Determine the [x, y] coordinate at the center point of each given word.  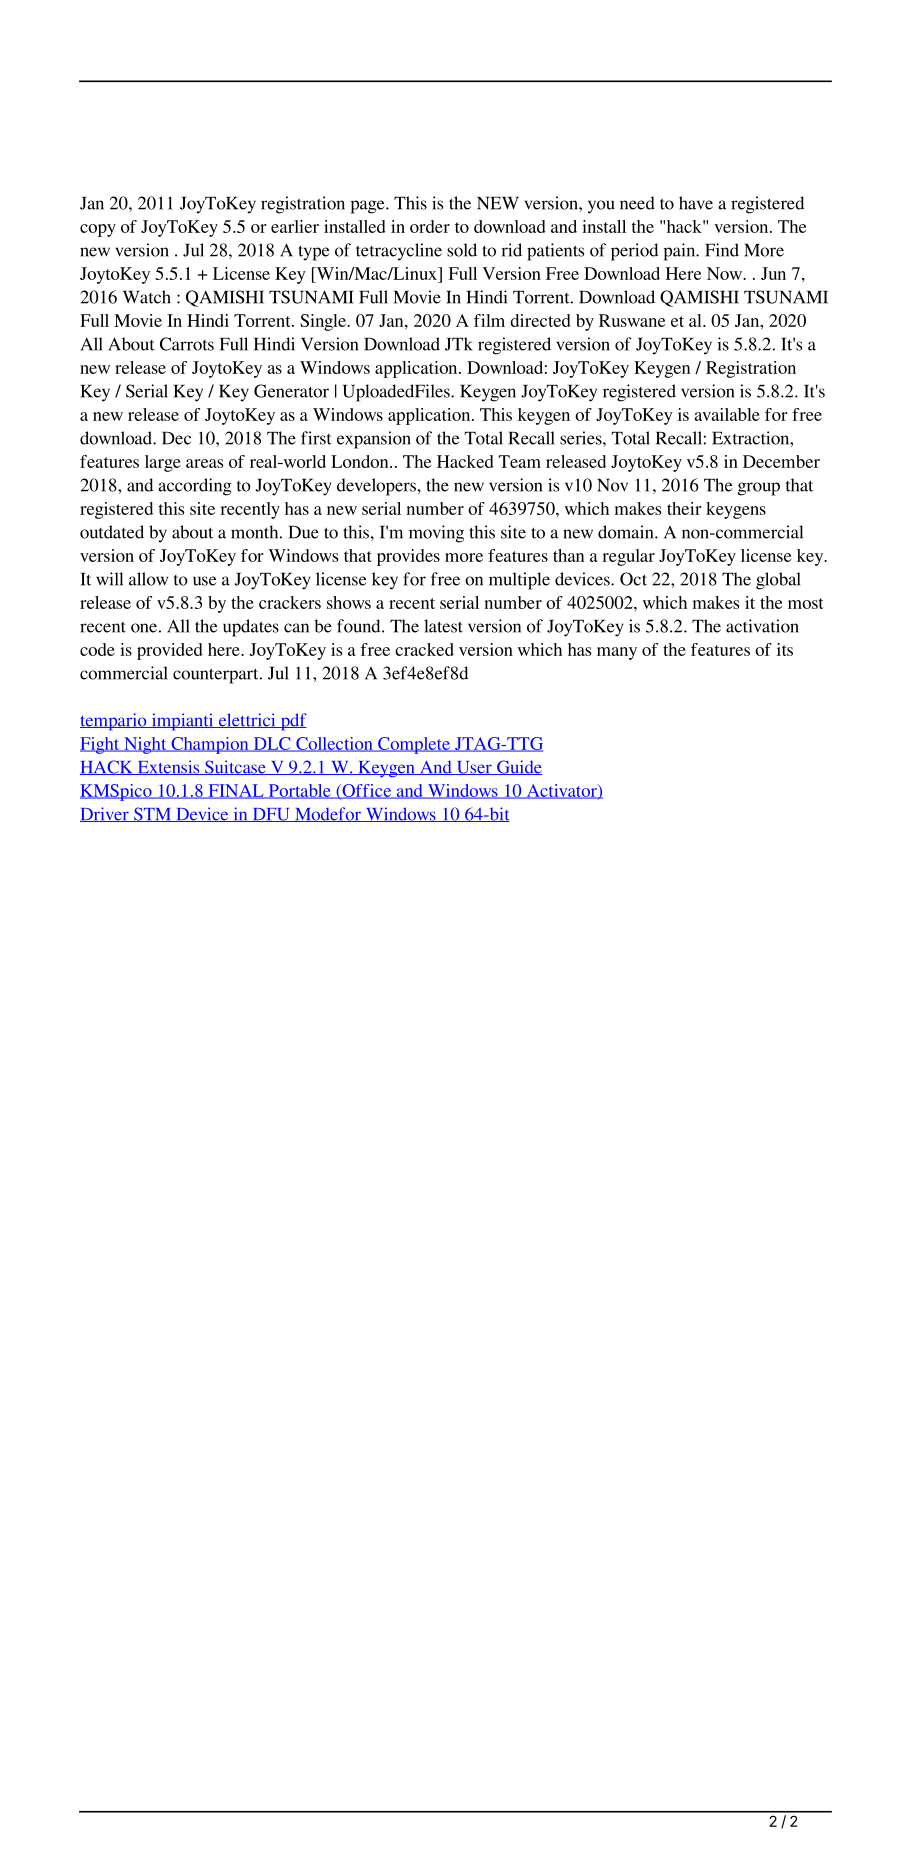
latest [443, 626]
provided [170, 651]
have [696, 203]
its [785, 649]
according [195, 487]
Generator [291, 391]
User [474, 768]
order [430, 226]
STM [153, 814]
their [684, 508]
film [489, 320]
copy [98, 230]
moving [436, 534]
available [727, 414]
